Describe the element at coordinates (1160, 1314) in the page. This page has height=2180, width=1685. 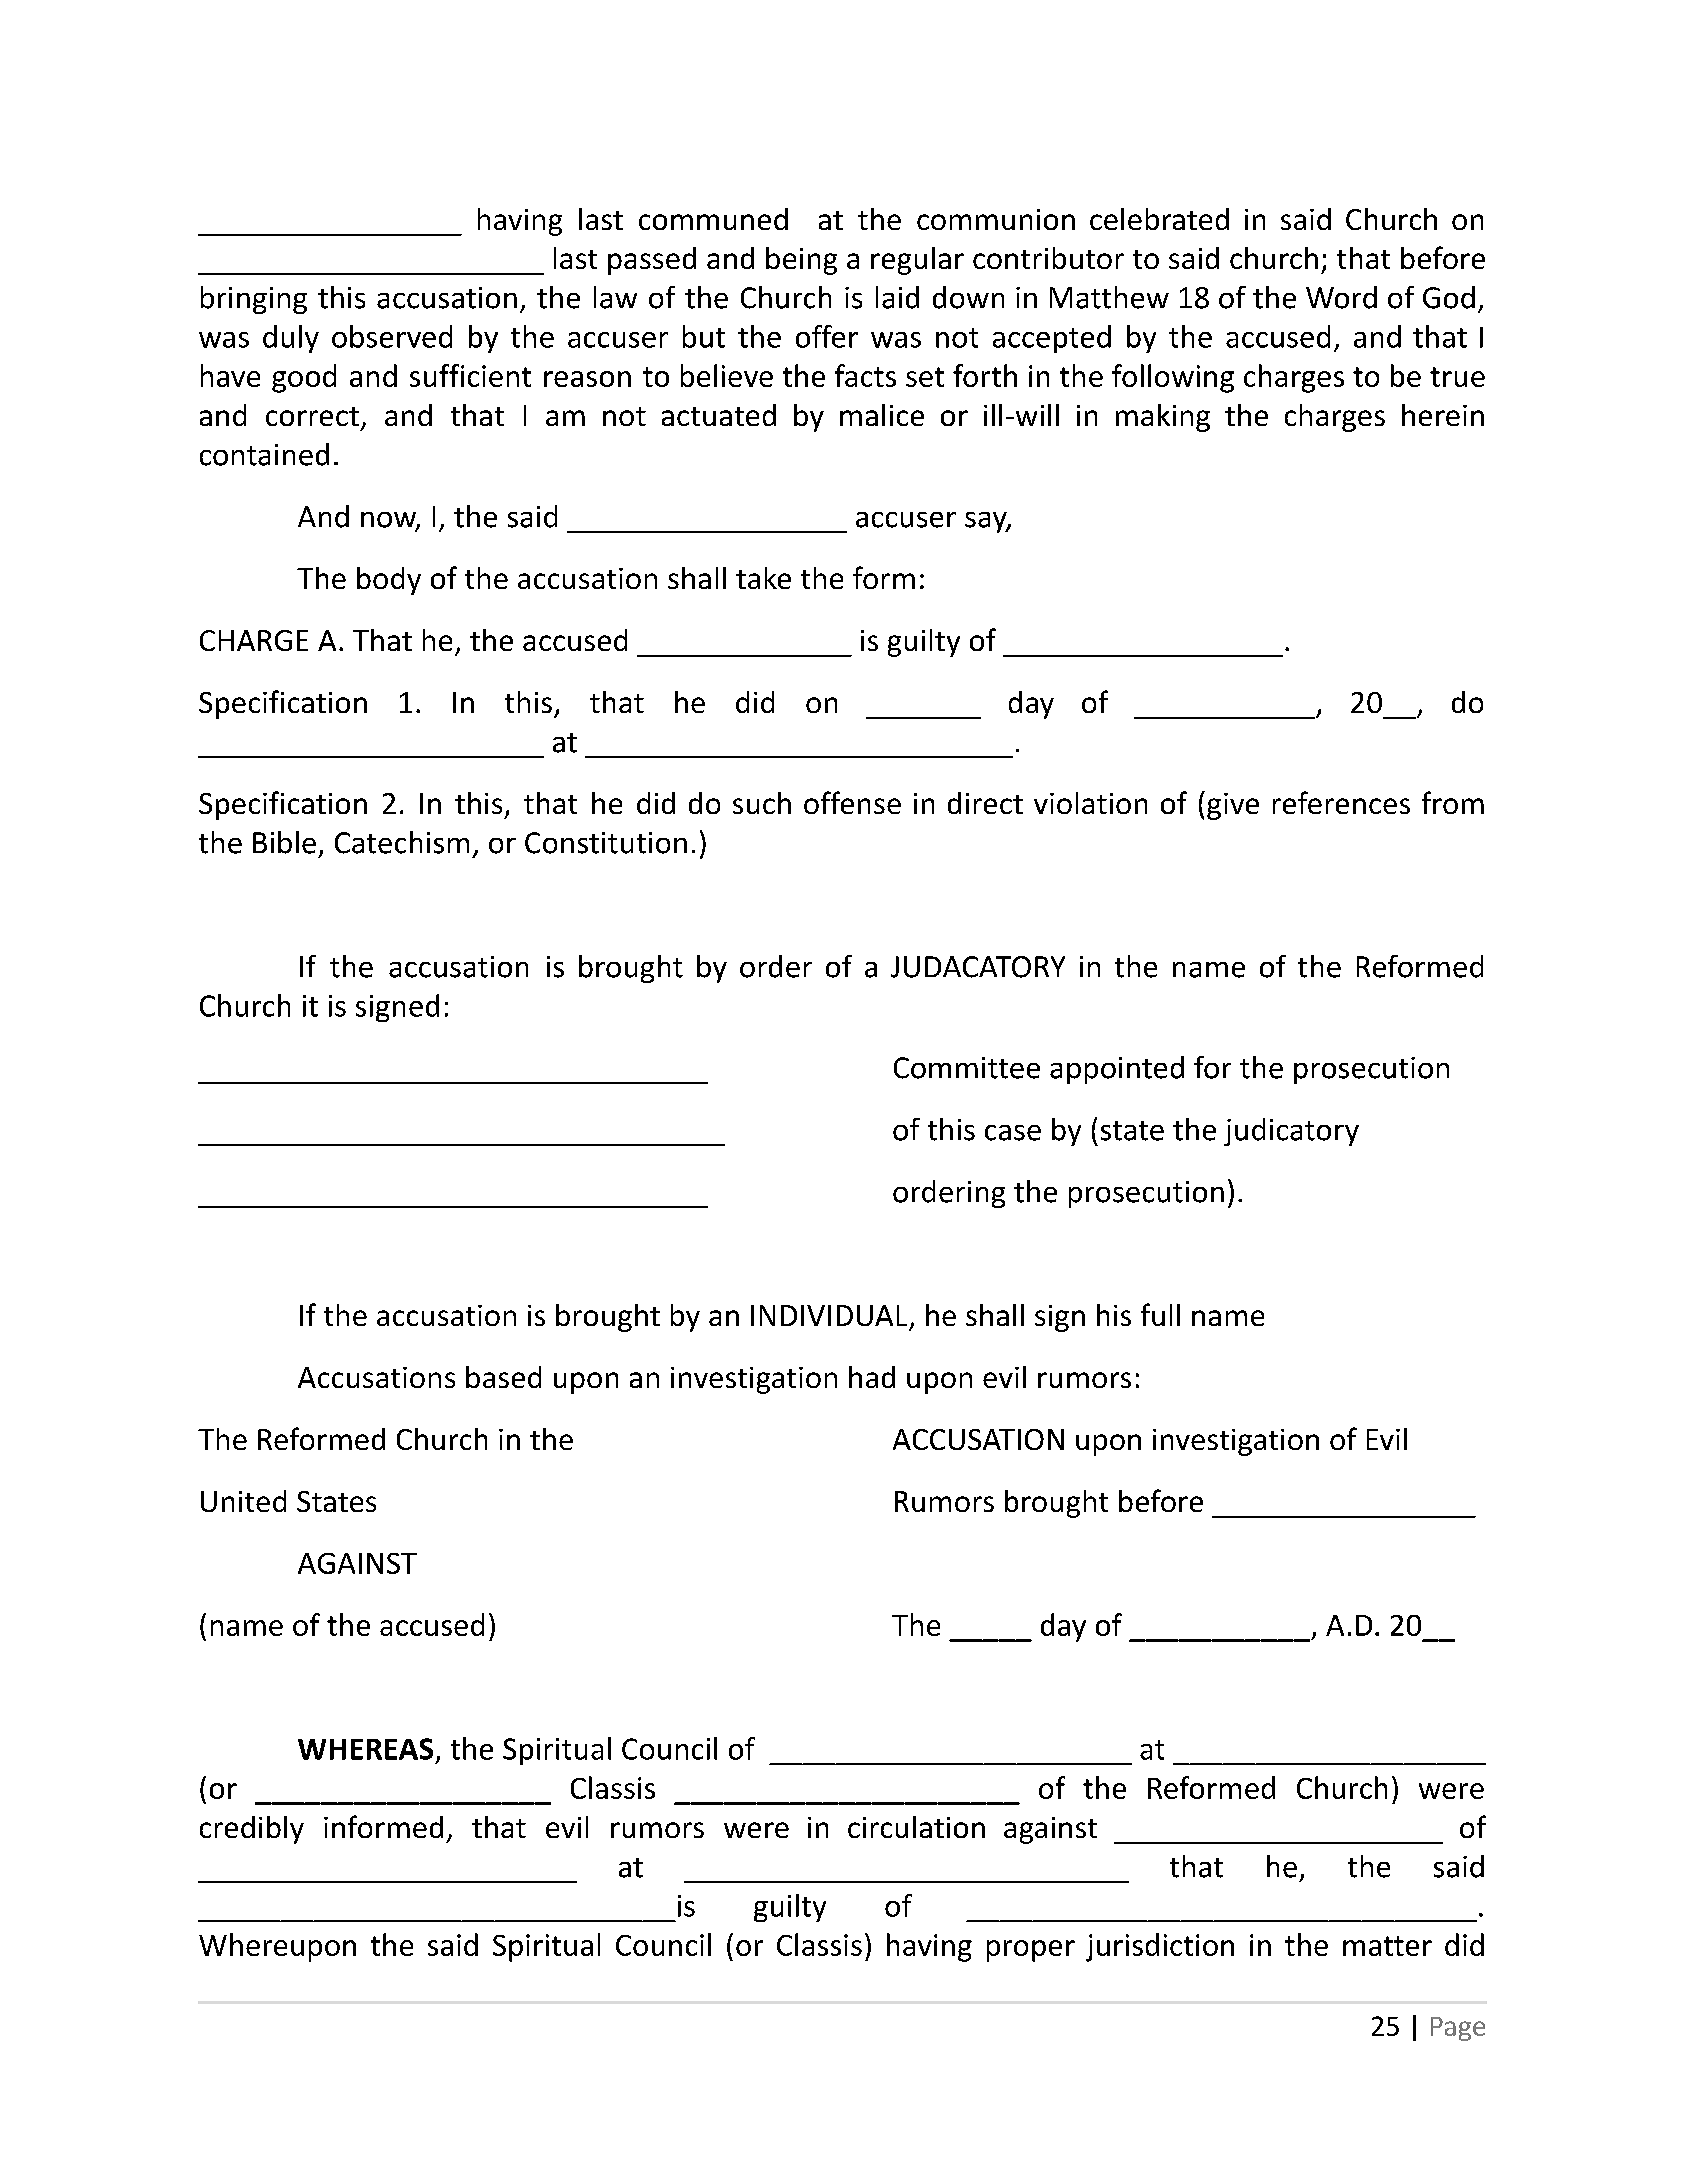
I see `full` at that location.
